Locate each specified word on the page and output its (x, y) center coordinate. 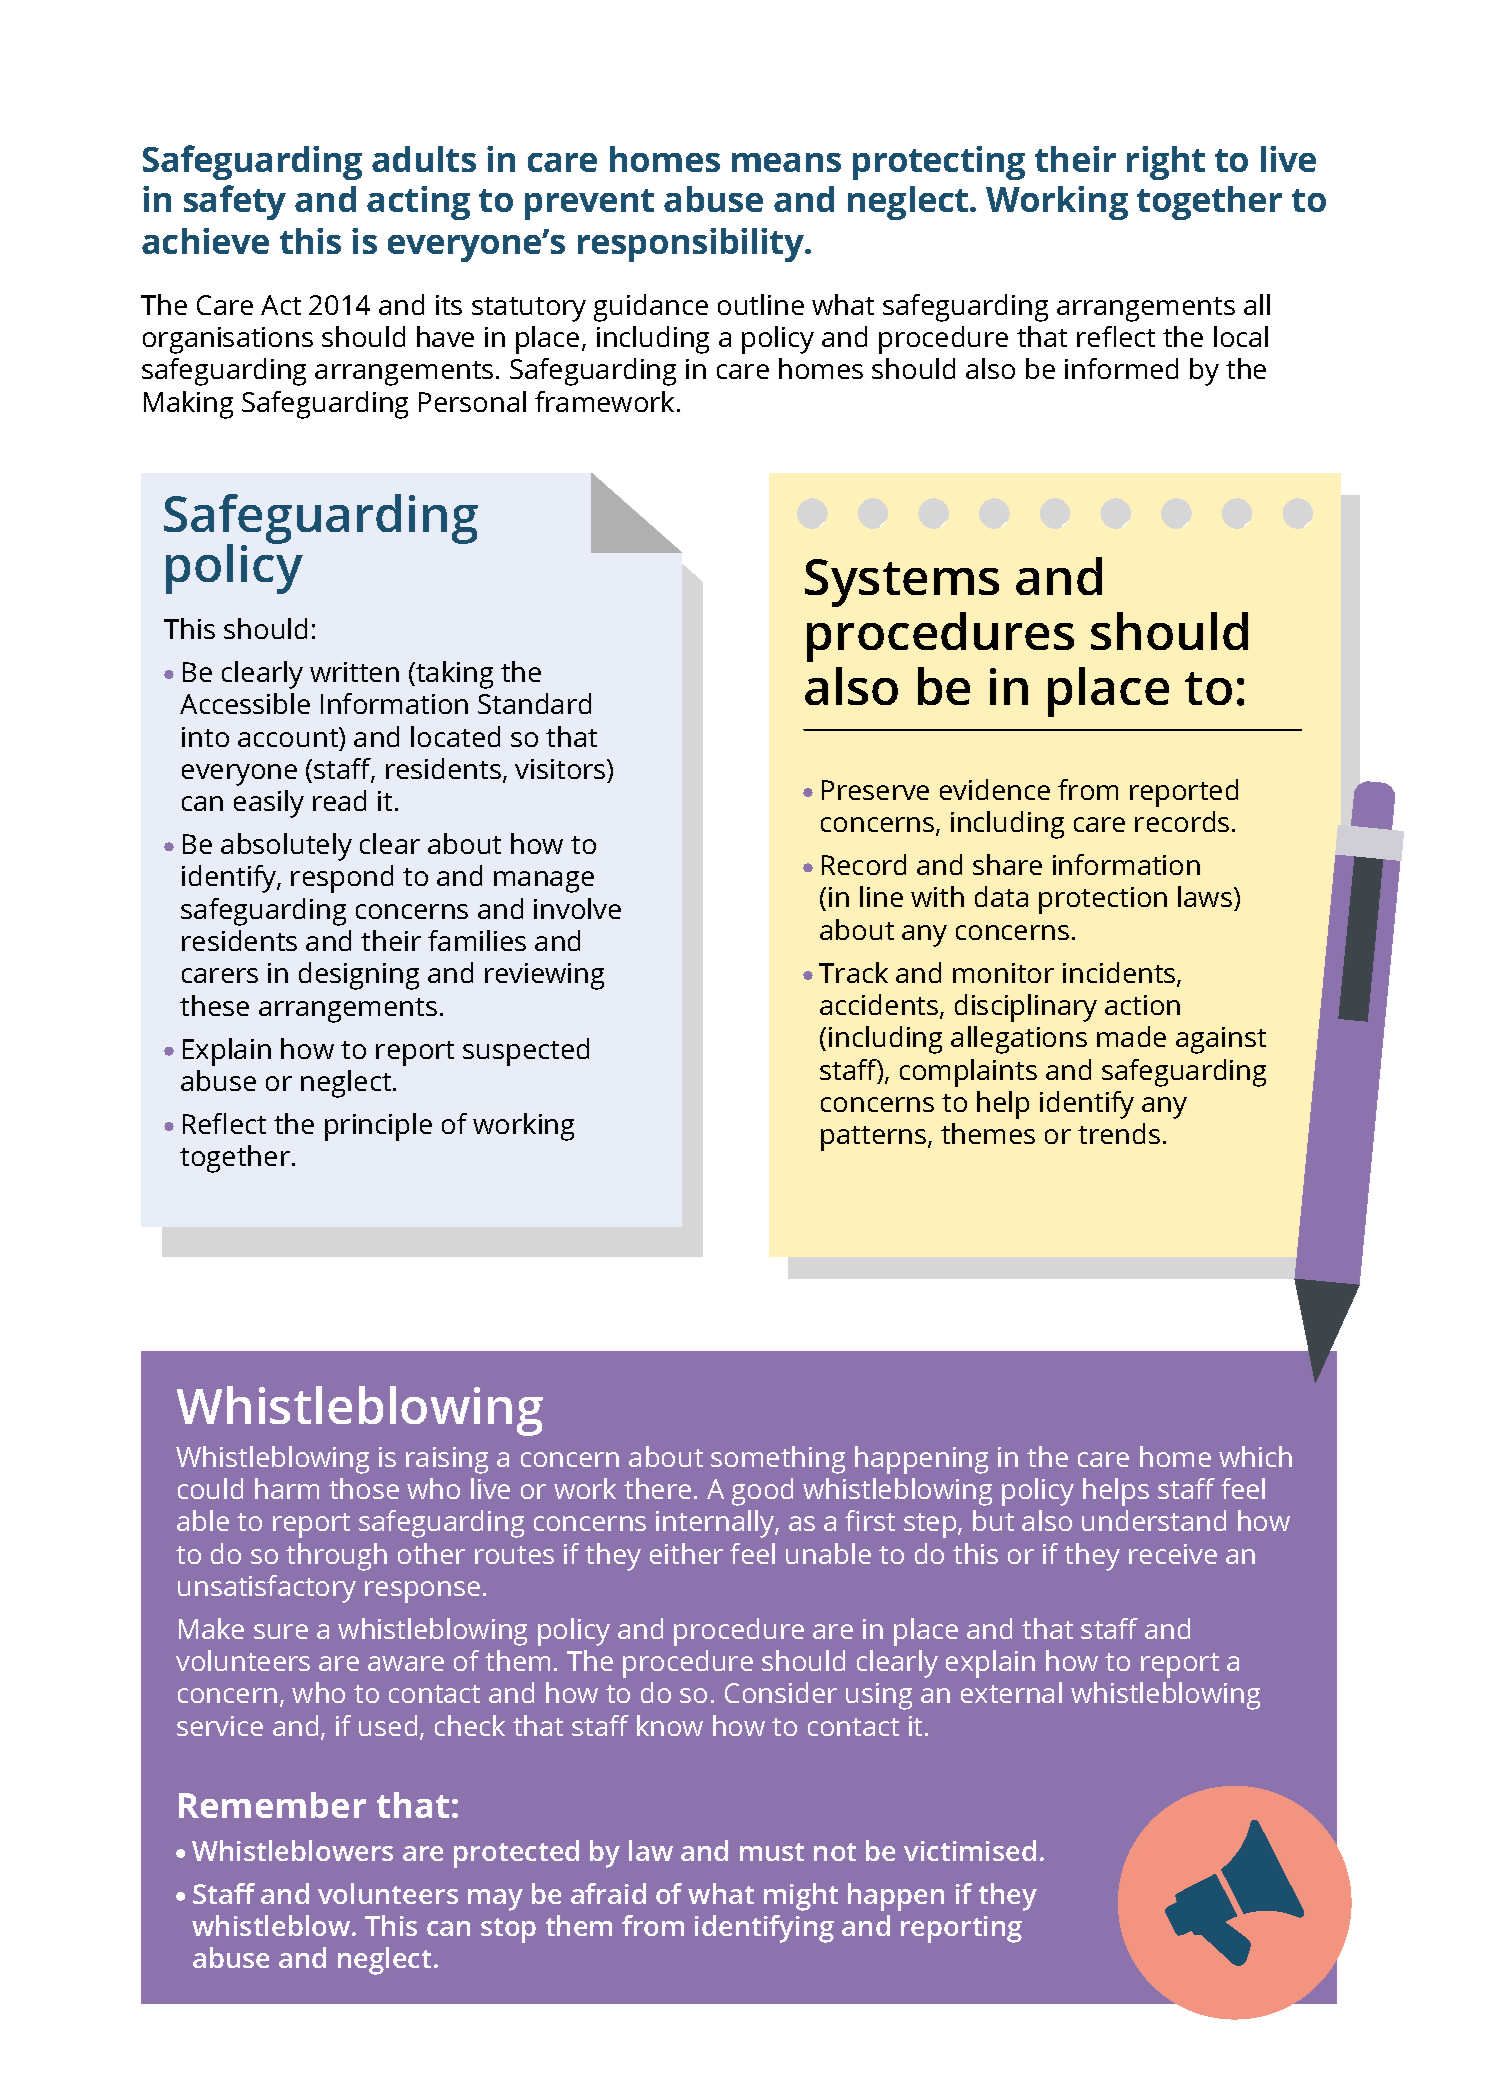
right (1166, 163)
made (1131, 1036)
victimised (970, 1850)
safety (235, 202)
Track (853, 972)
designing (359, 976)
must (772, 1852)
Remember (272, 1805)
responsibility (692, 245)
